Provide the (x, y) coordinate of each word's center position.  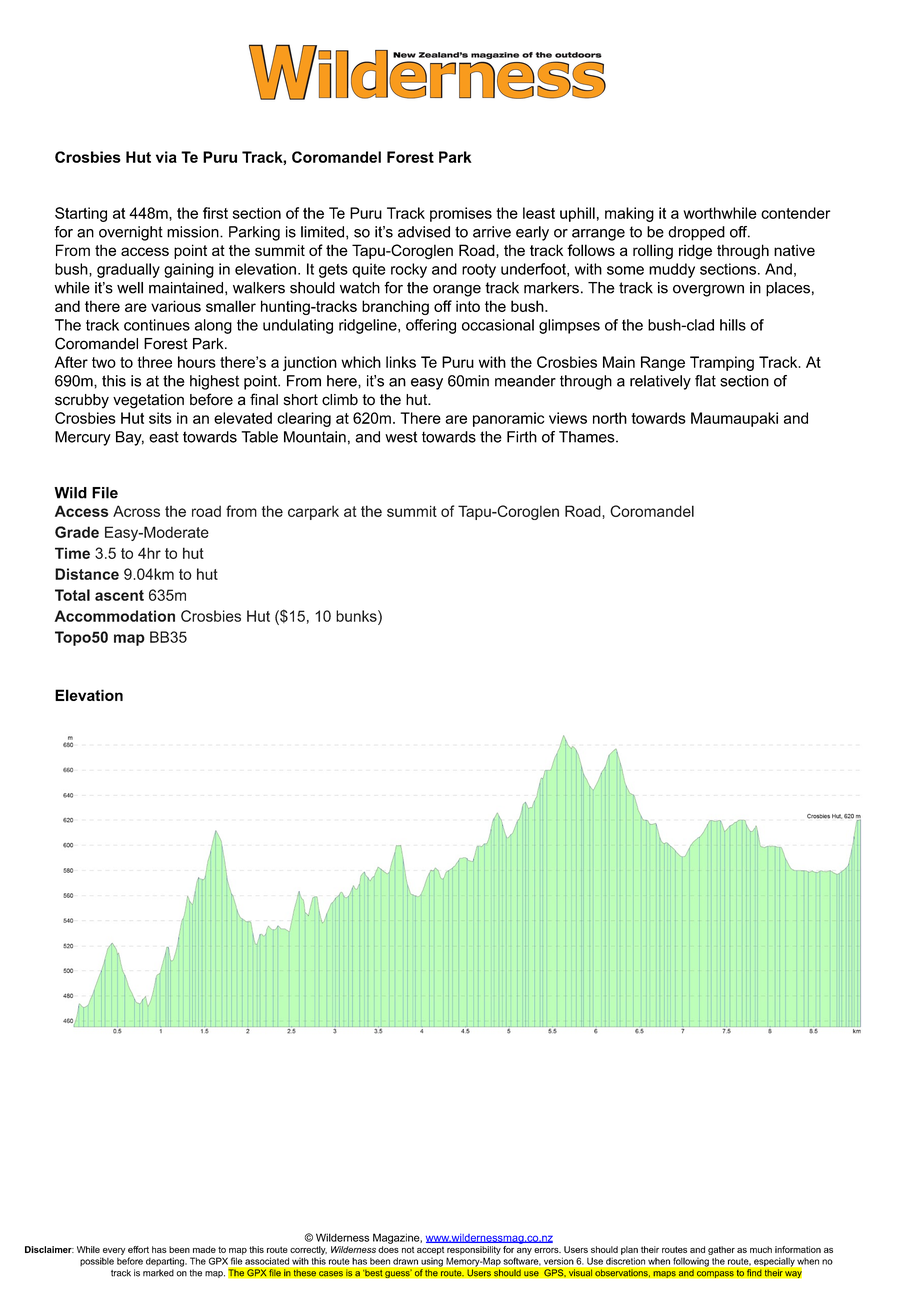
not (408, 1249)
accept (430, 1251)
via (166, 157)
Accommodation (114, 616)
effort (138, 1249)
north (610, 418)
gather (721, 1250)
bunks (357, 616)
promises (461, 214)
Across (136, 511)
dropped (696, 233)
